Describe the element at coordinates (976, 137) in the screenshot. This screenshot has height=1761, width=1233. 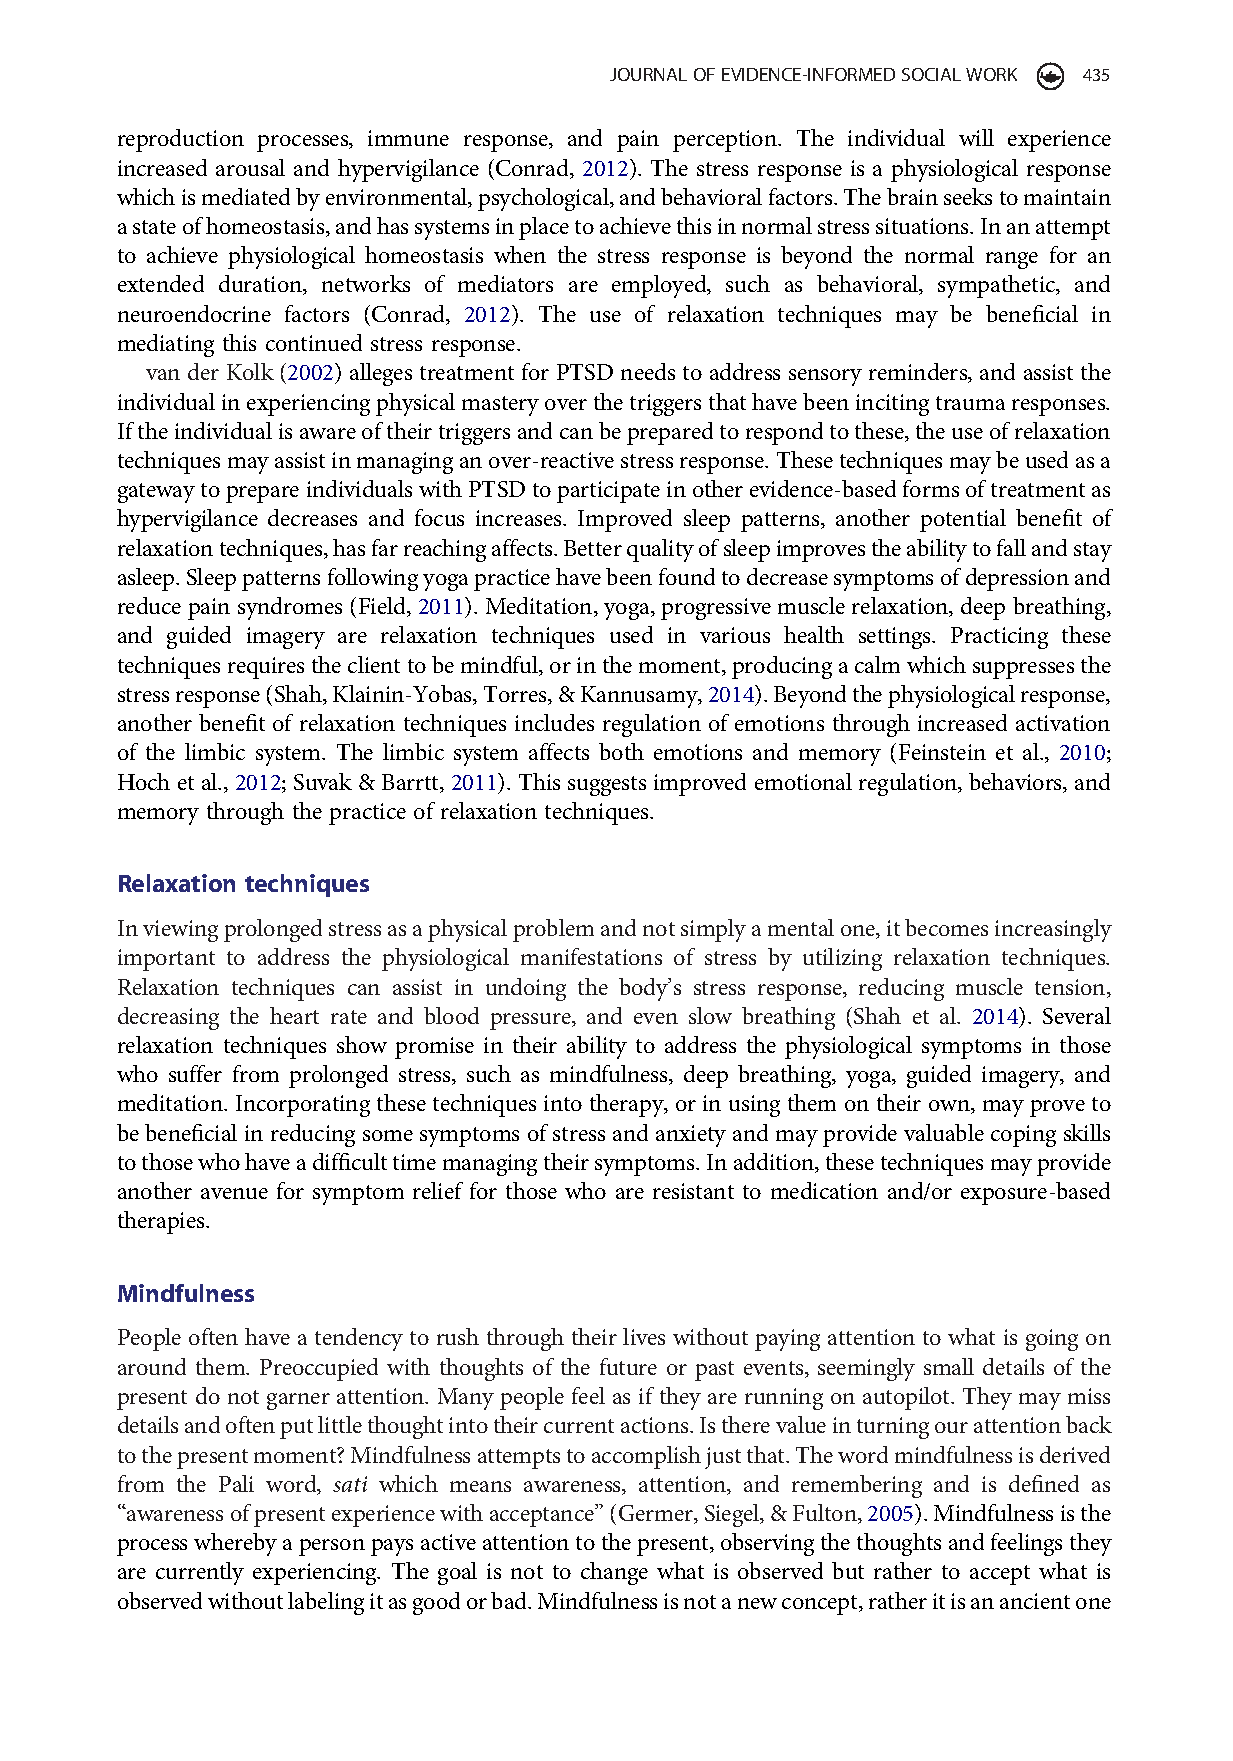
I see `will` at that location.
